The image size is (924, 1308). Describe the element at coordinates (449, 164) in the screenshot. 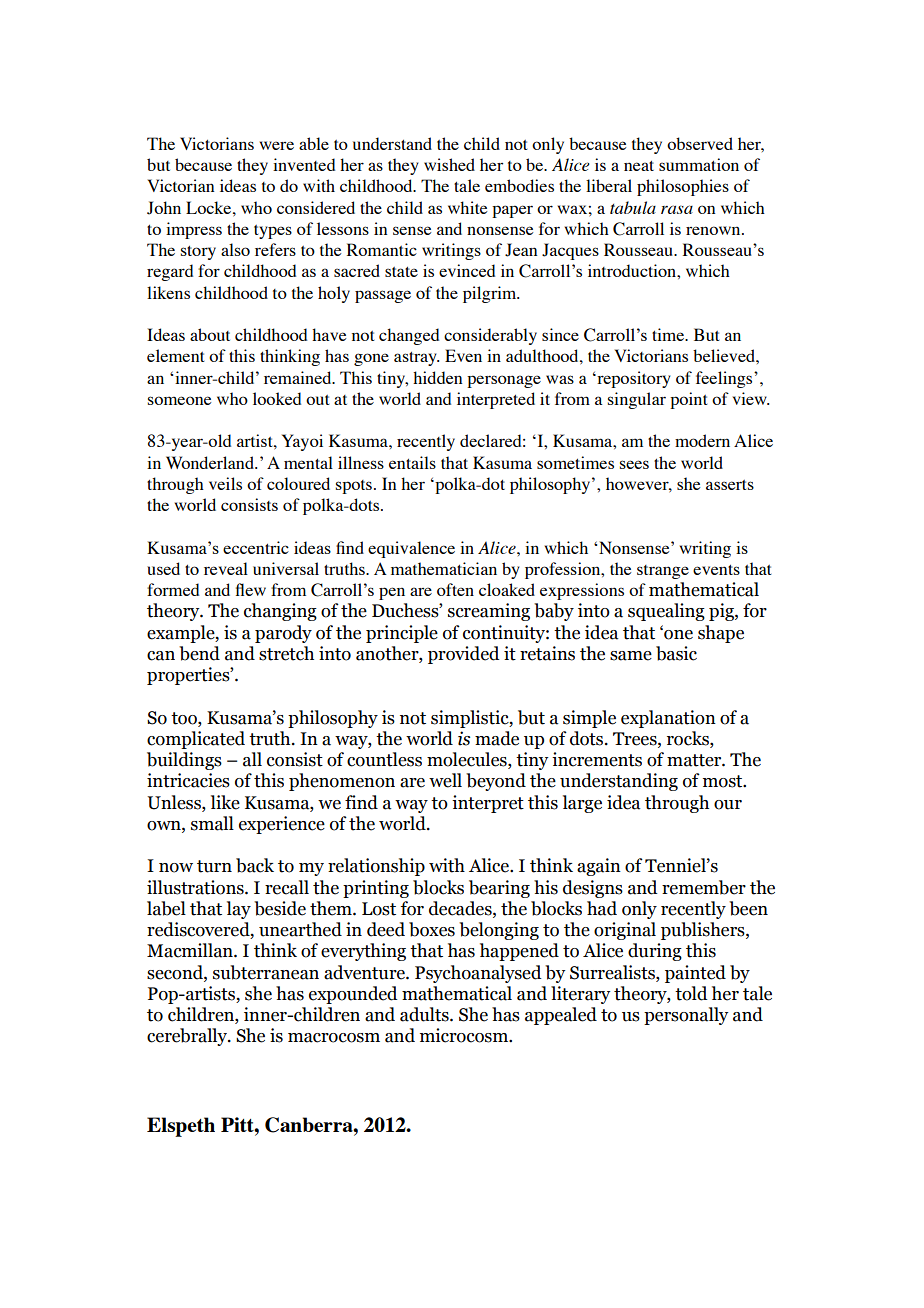

I see `wished` at that location.
